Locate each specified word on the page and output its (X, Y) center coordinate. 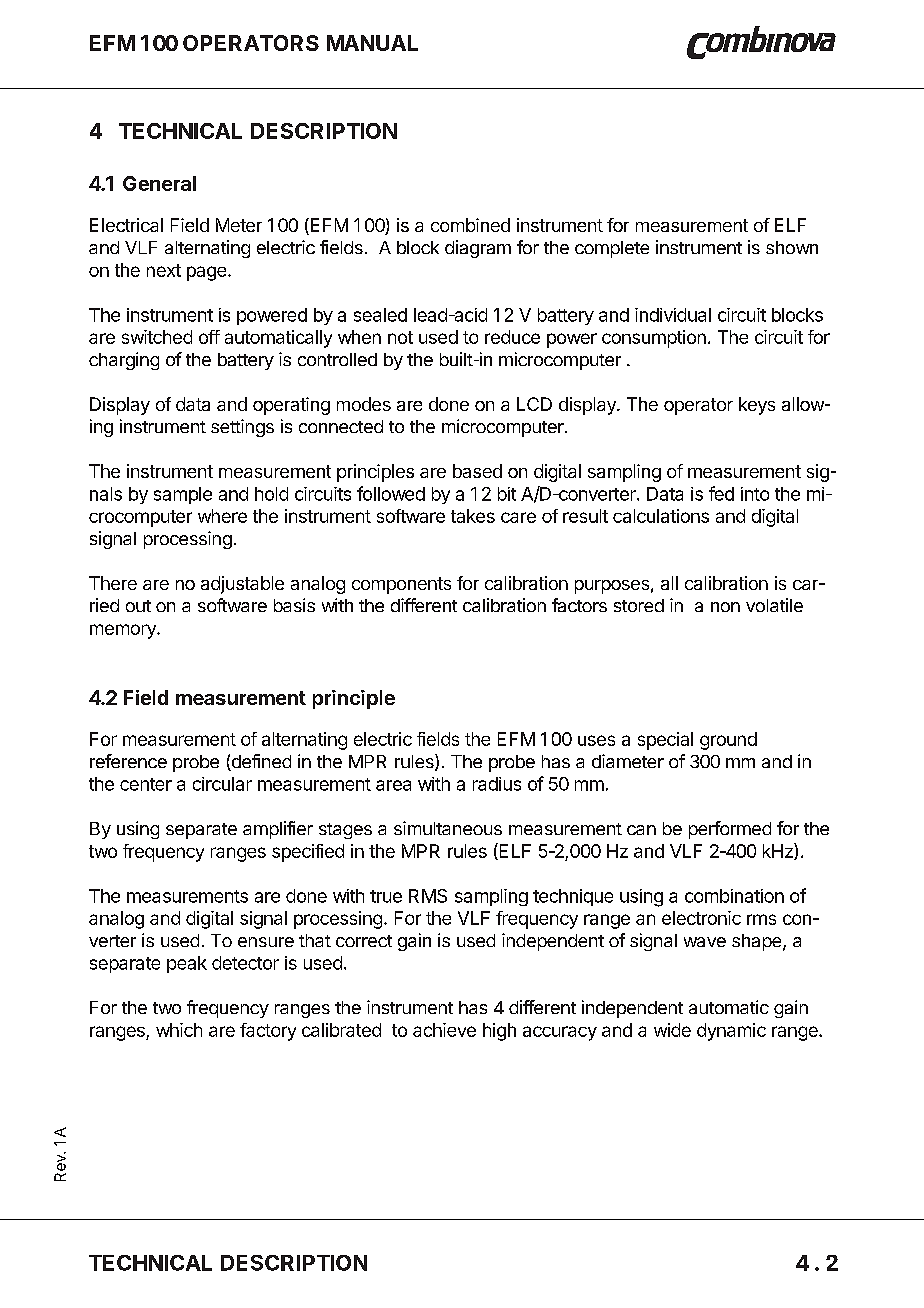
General (159, 183)
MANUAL (372, 43)
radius (497, 784)
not (400, 337)
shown (792, 247)
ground (728, 741)
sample (183, 495)
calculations (661, 516)
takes (473, 516)
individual (673, 315)
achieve (444, 1030)
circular (222, 784)
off (209, 337)
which (179, 1030)
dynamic (731, 1032)
